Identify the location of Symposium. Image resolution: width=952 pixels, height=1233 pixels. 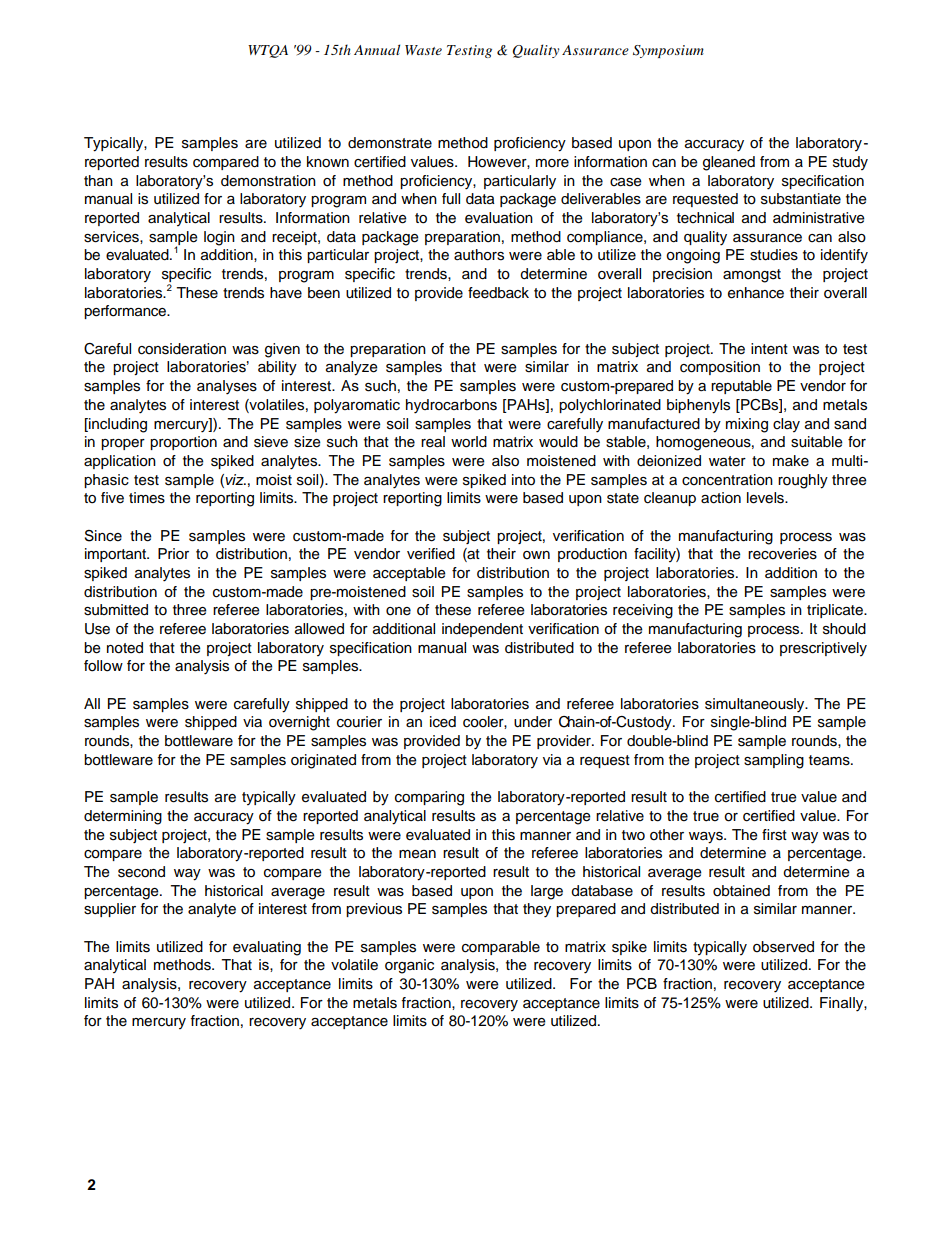
(668, 51).
